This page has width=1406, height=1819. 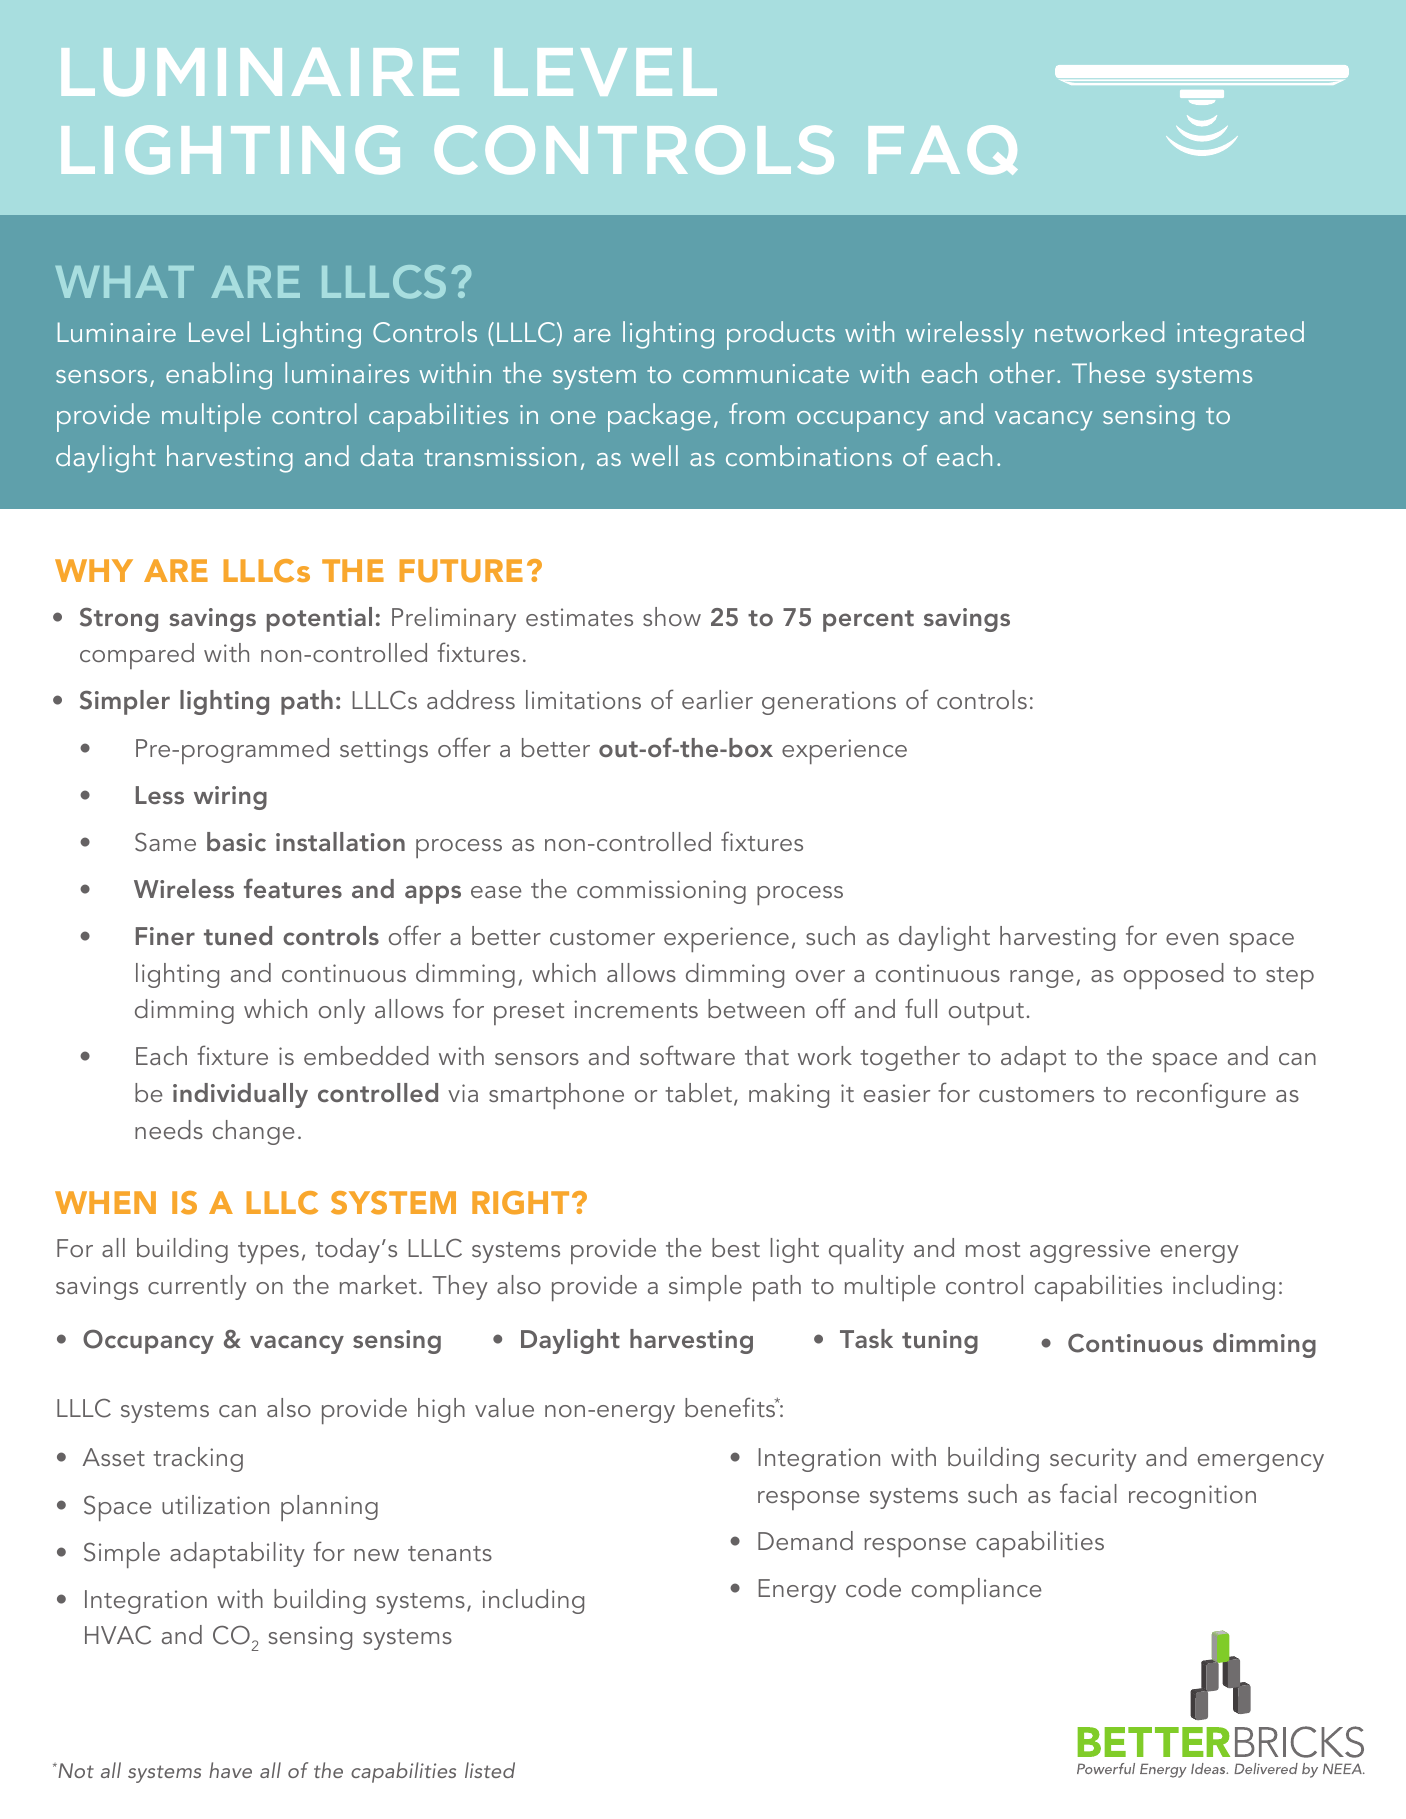 What do you see at coordinates (717, 699) in the page?
I see `earlier` at bounding box center [717, 699].
